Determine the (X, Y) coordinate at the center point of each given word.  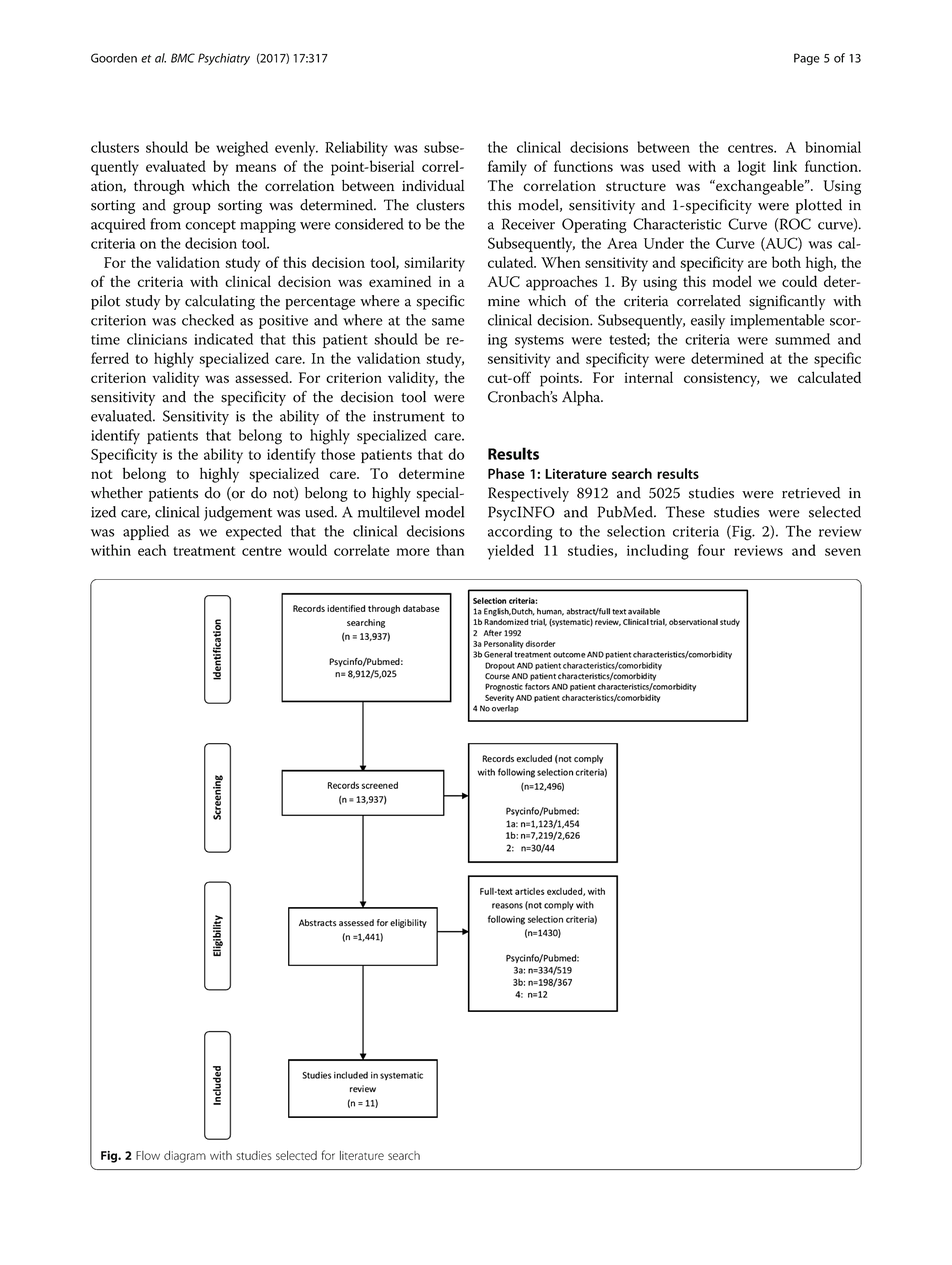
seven (843, 552)
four (711, 550)
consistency (721, 379)
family (507, 168)
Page (807, 59)
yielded (511, 552)
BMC (183, 58)
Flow (148, 1155)
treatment (204, 551)
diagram (185, 1157)
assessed (263, 377)
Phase (506, 473)
